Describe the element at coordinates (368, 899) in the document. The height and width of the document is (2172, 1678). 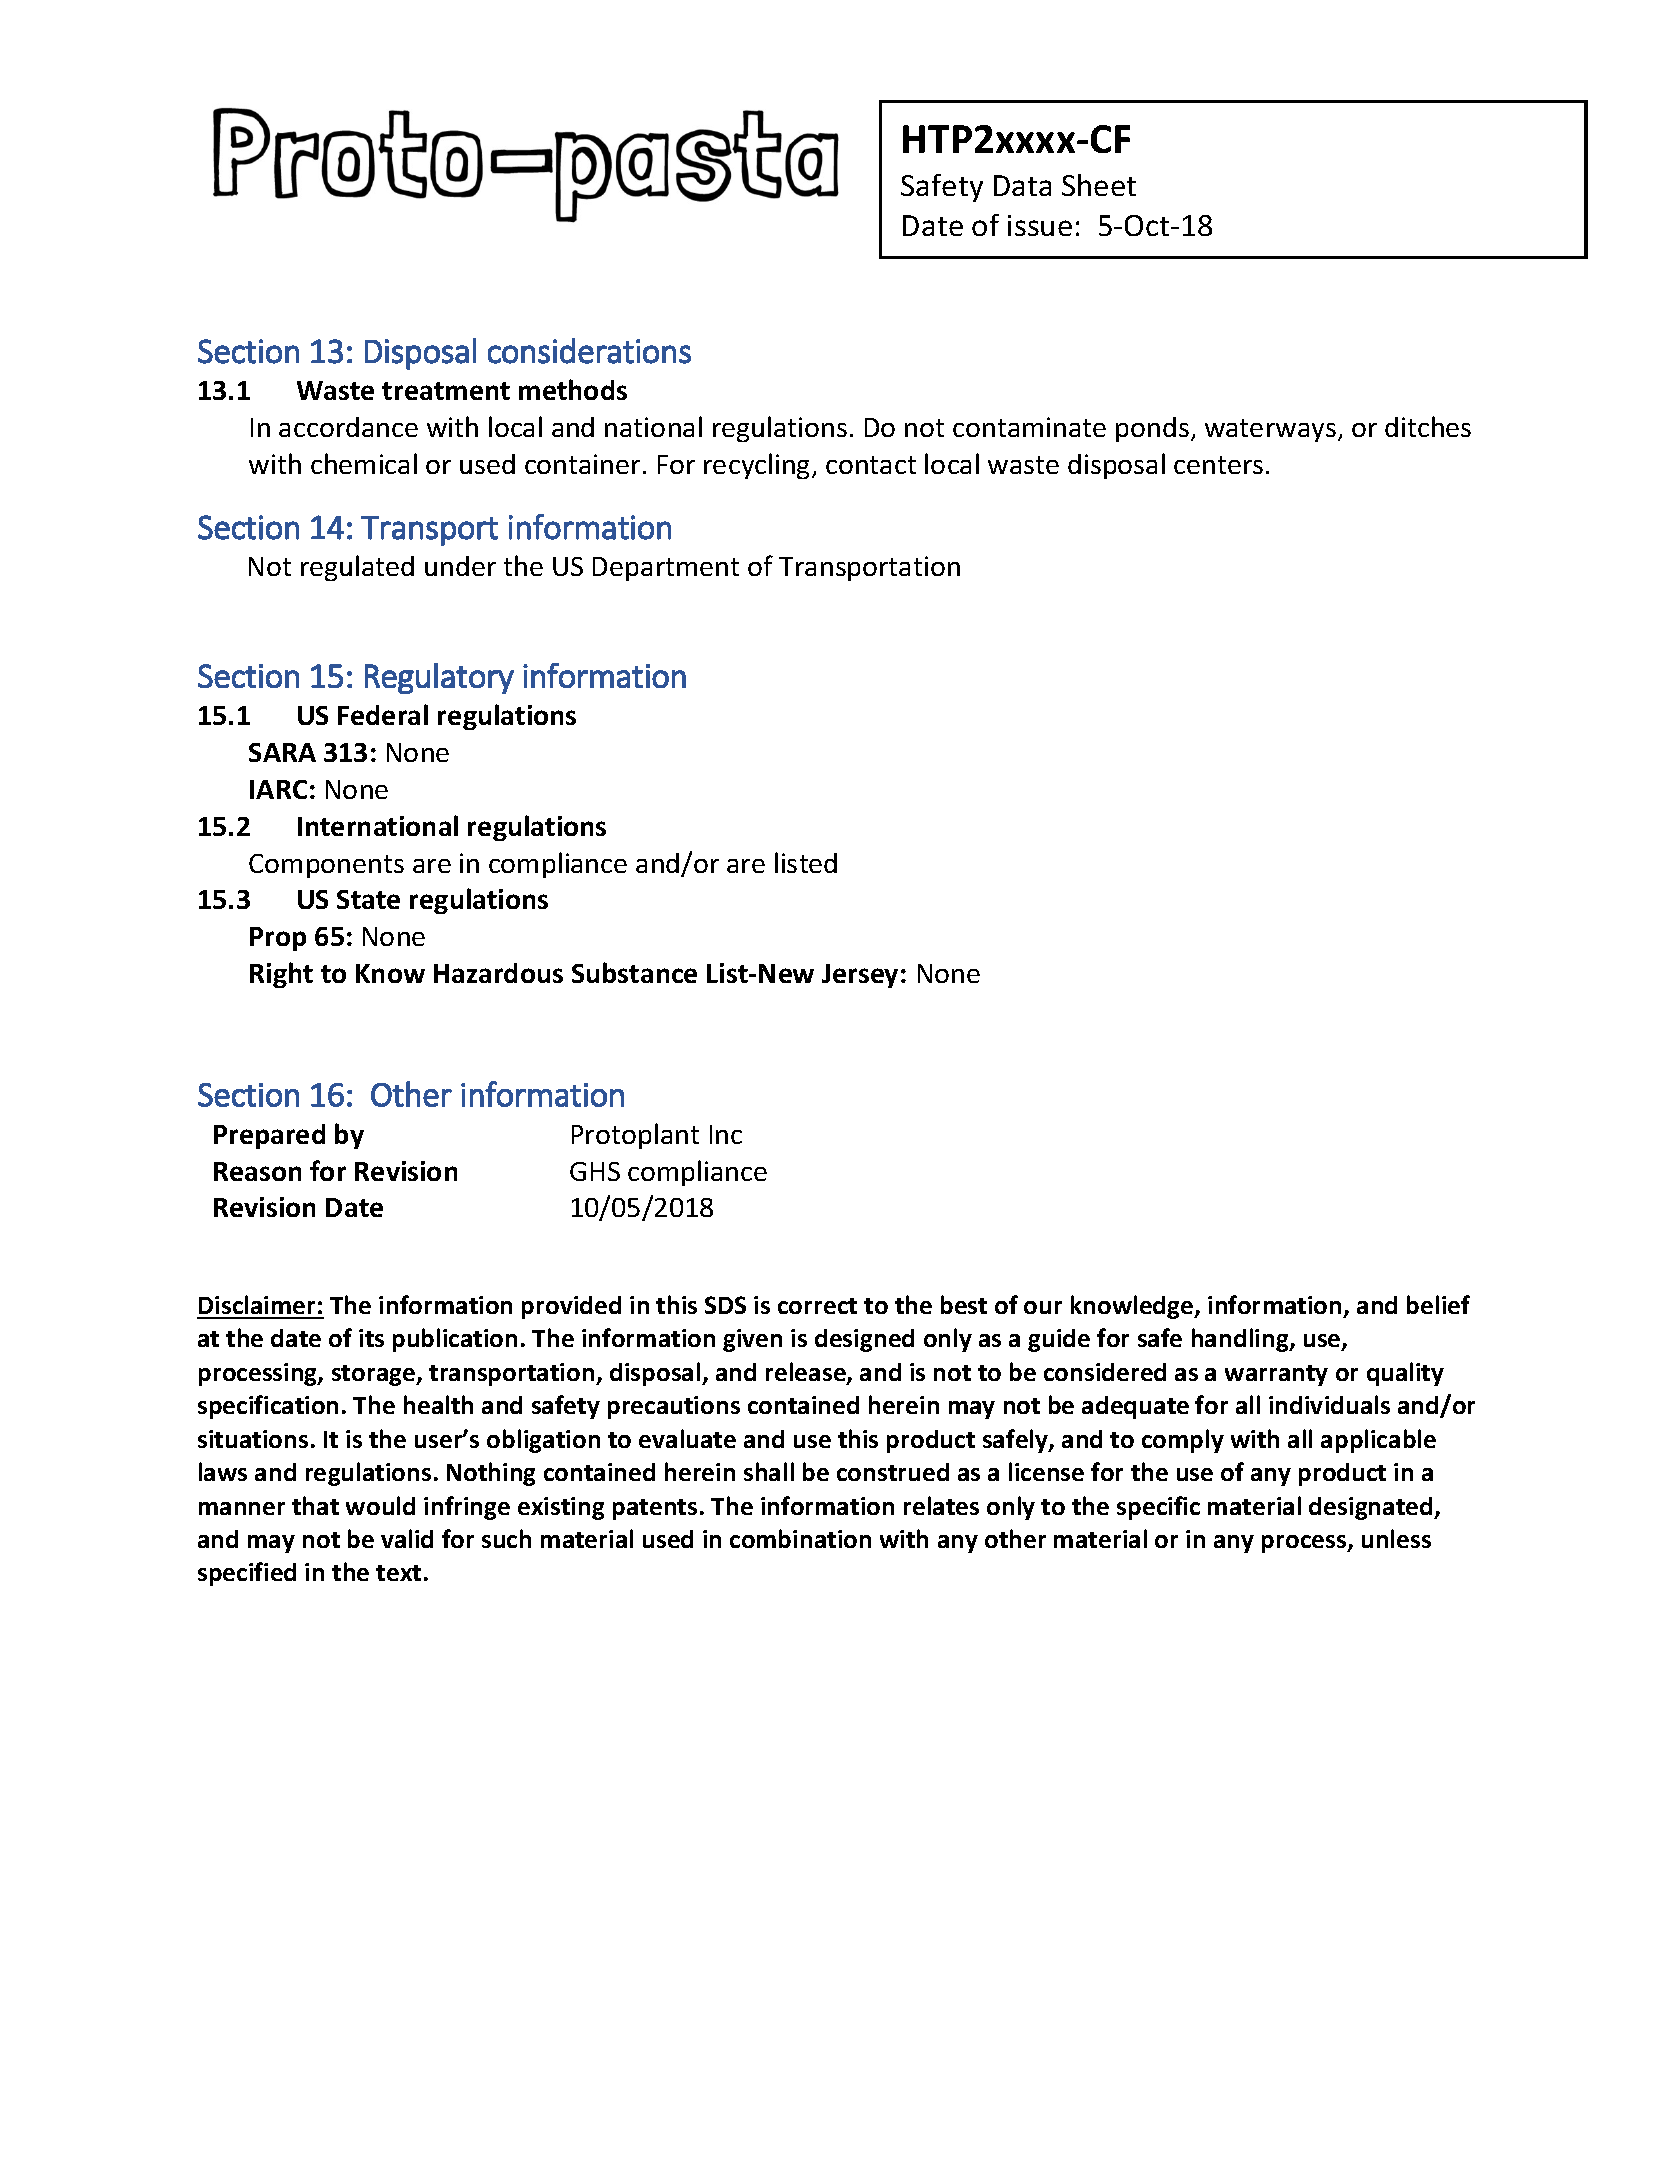
I see `State` at that location.
